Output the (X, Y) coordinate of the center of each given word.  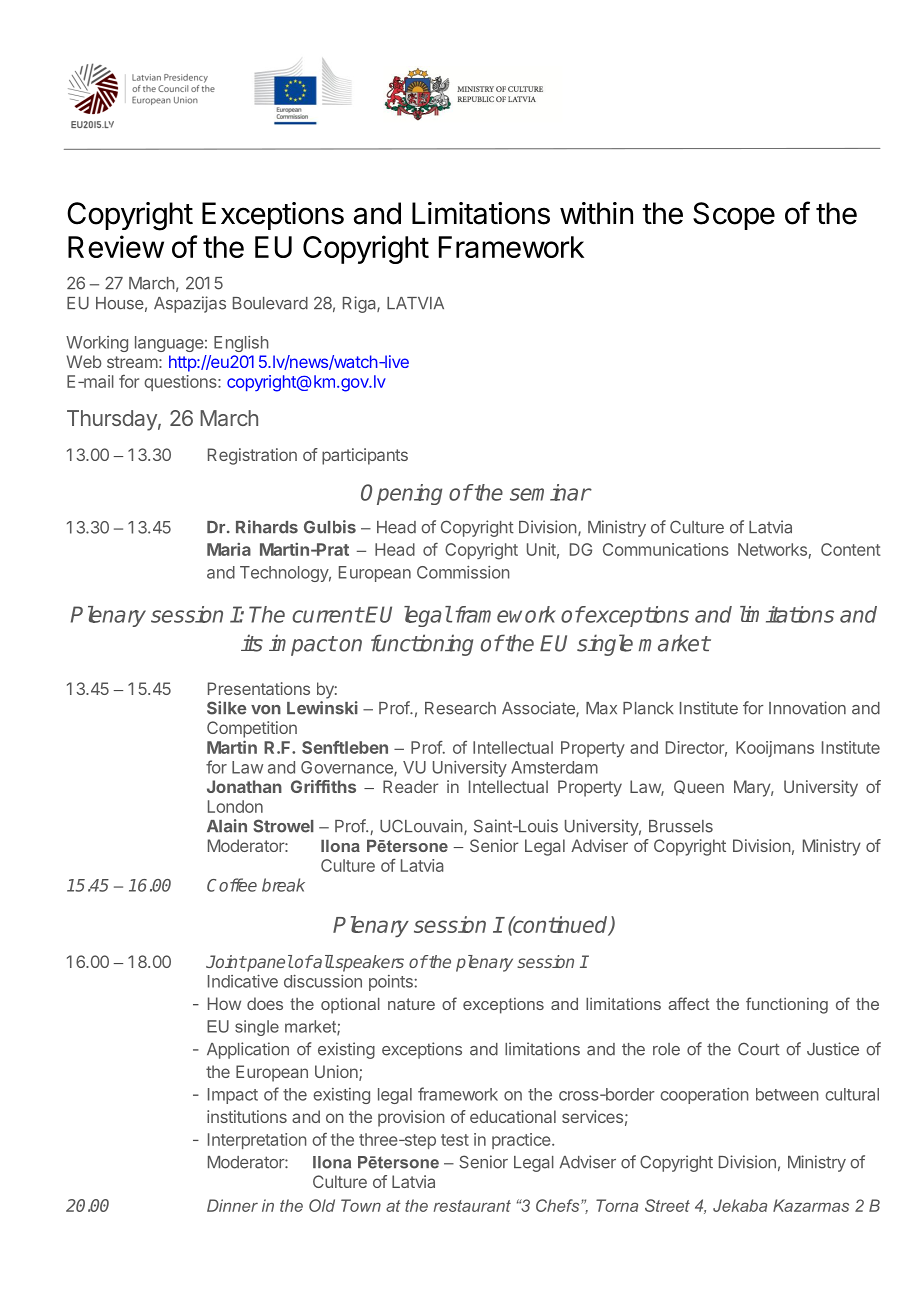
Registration (252, 456)
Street (667, 1205)
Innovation (807, 708)
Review (116, 246)
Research (460, 708)
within (596, 213)
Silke (226, 708)
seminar (550, 492)
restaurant (472, 1206)
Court (759, 1049)
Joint (226, 961)
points (392, 983)
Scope (734, 216)
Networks (772, 549)
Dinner (232, 1205)
